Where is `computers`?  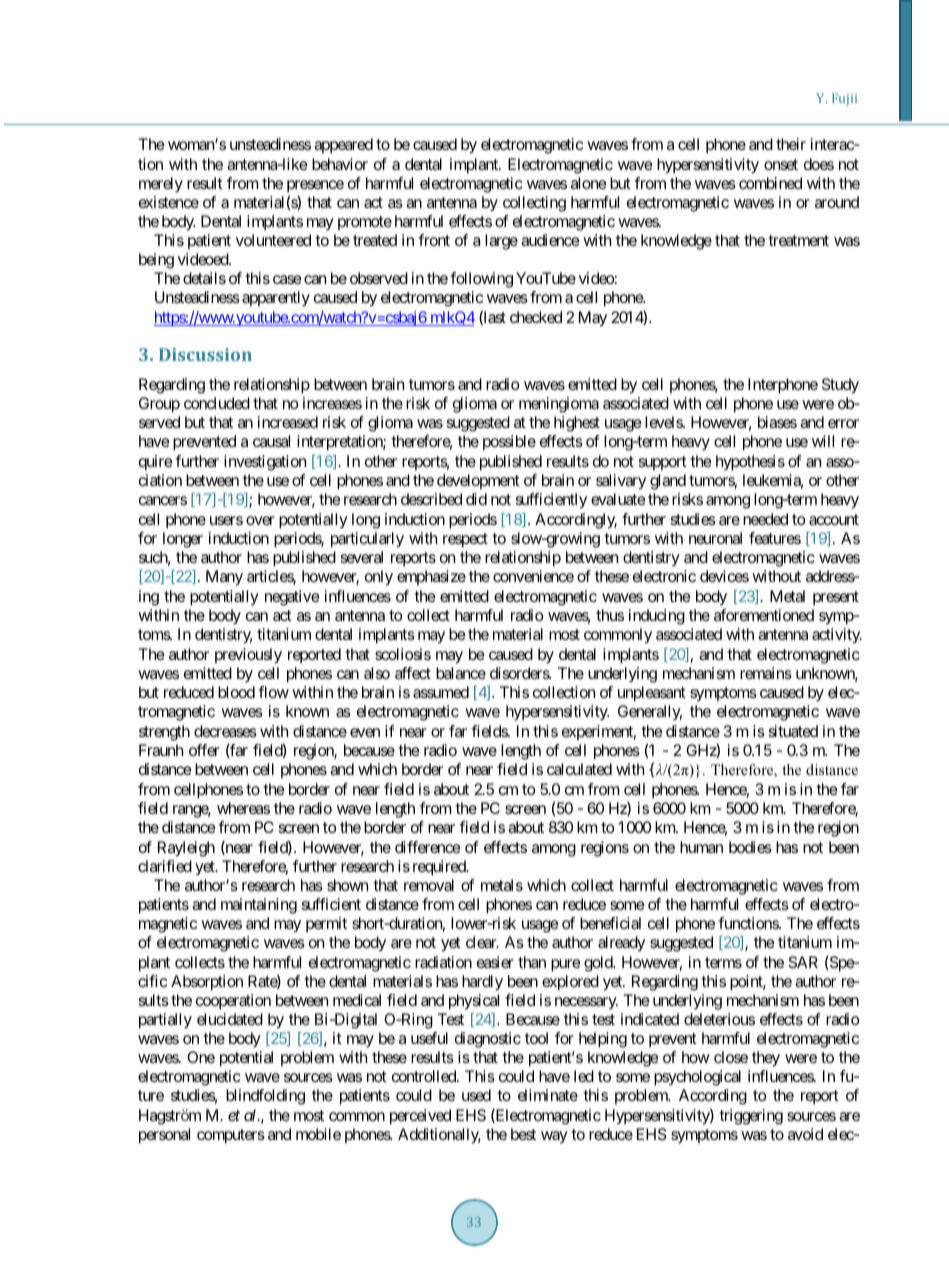 computers is located at coordinates (231, 1136).
